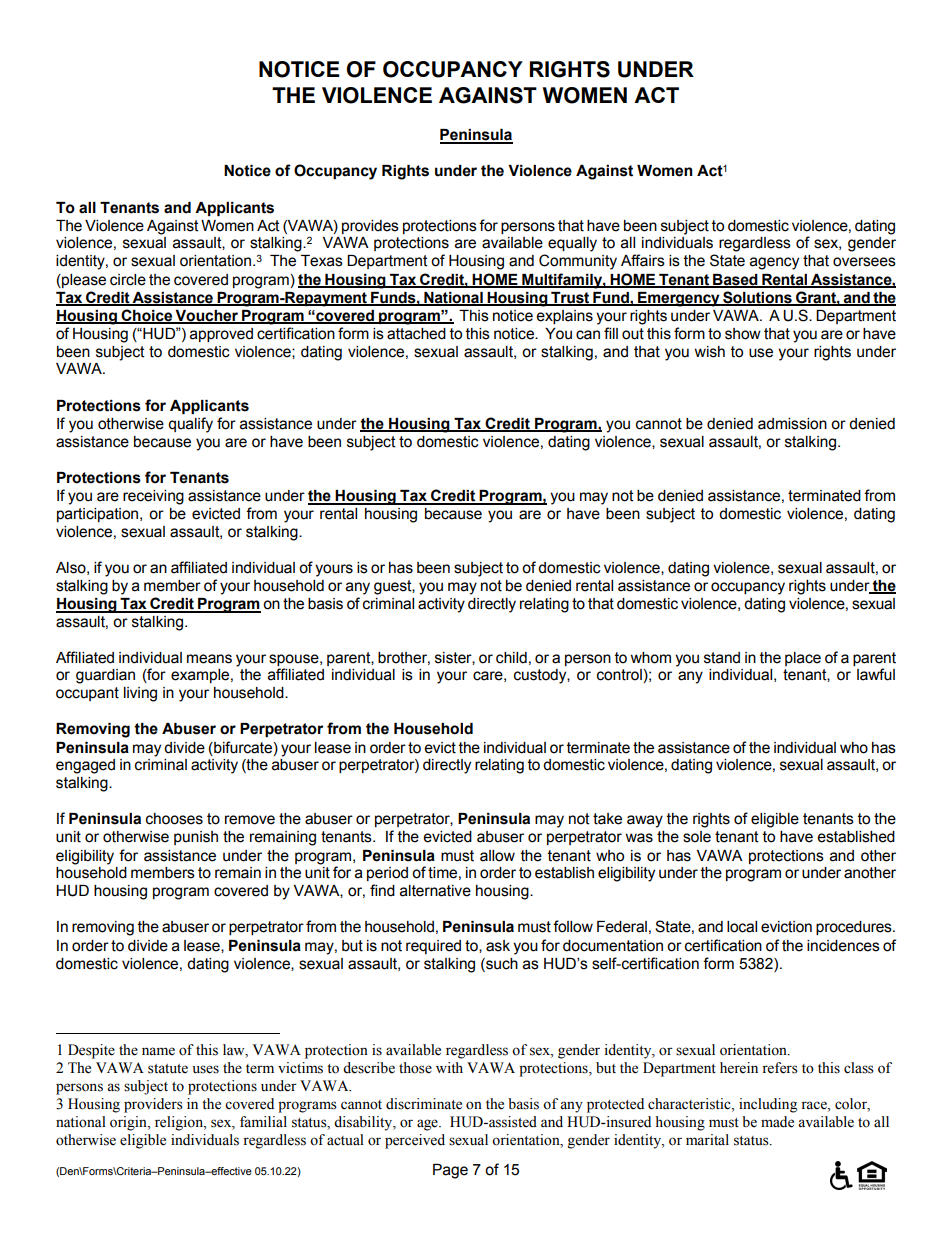 The image size is (952, 1233). Describe the element at coordinates (450, 1171) in the document. I see `Page` at that location.
